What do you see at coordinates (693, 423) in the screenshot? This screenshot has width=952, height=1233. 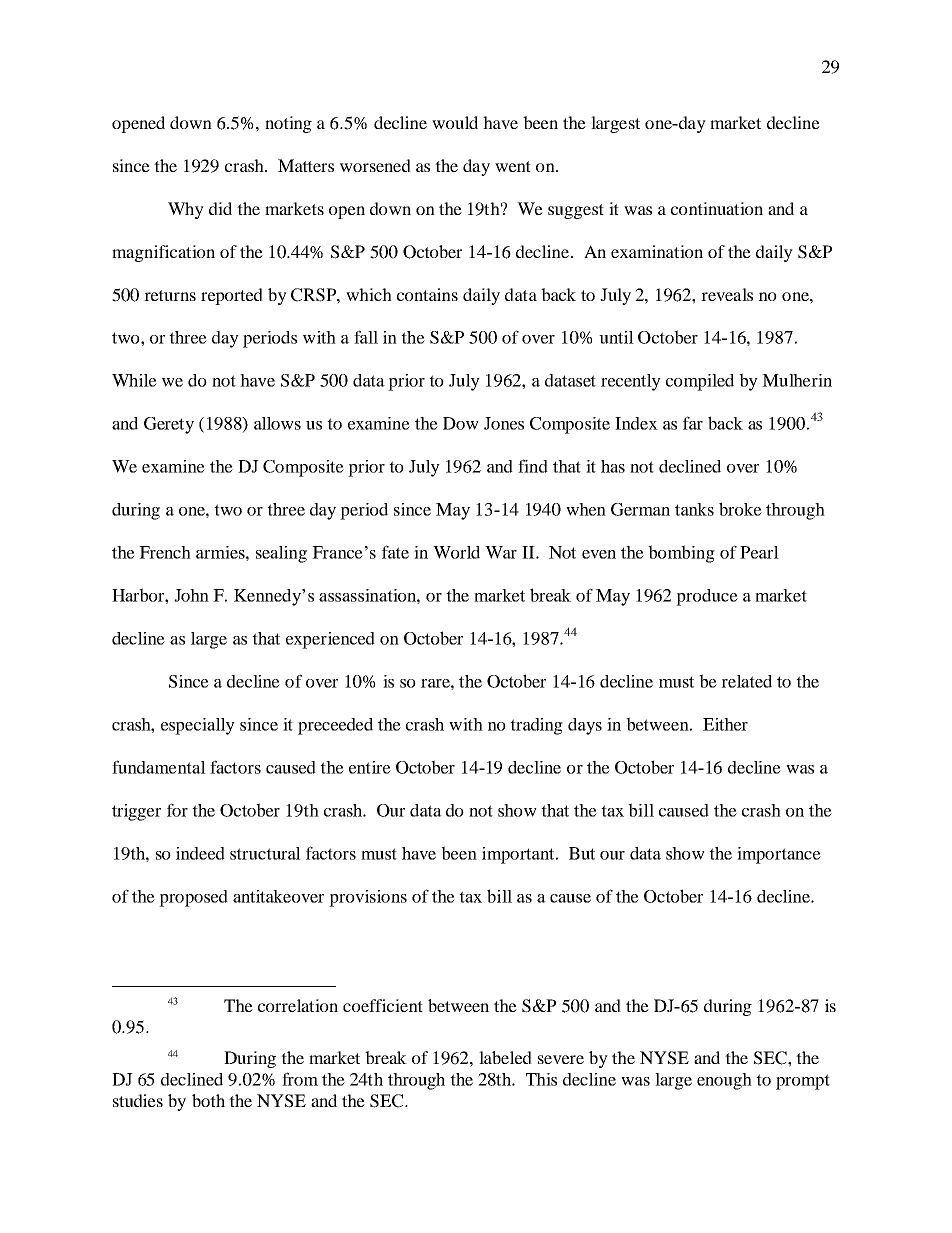 I see `far` at bounding box center [693, 423].
